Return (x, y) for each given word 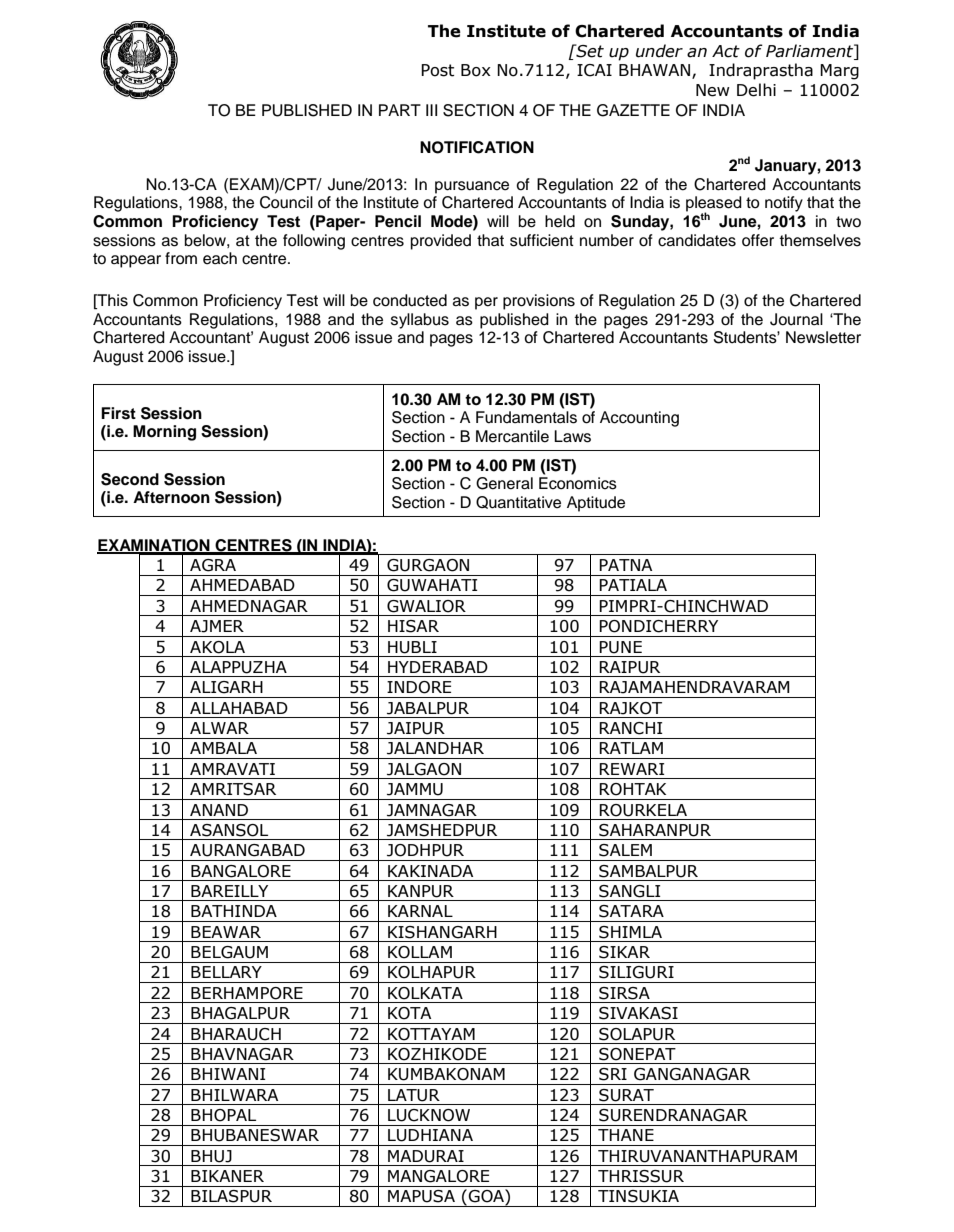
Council (286, 202)
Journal (796, 319)
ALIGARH (226, 687)
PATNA (625, 565)
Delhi (756, 90)
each (220, 258)
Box (476, 70)
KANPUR (421, 891)
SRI (613, 1074)
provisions (539, 302)
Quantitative (518, 502)
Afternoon (171, 497)
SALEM (625, 850)
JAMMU (415, 789)
